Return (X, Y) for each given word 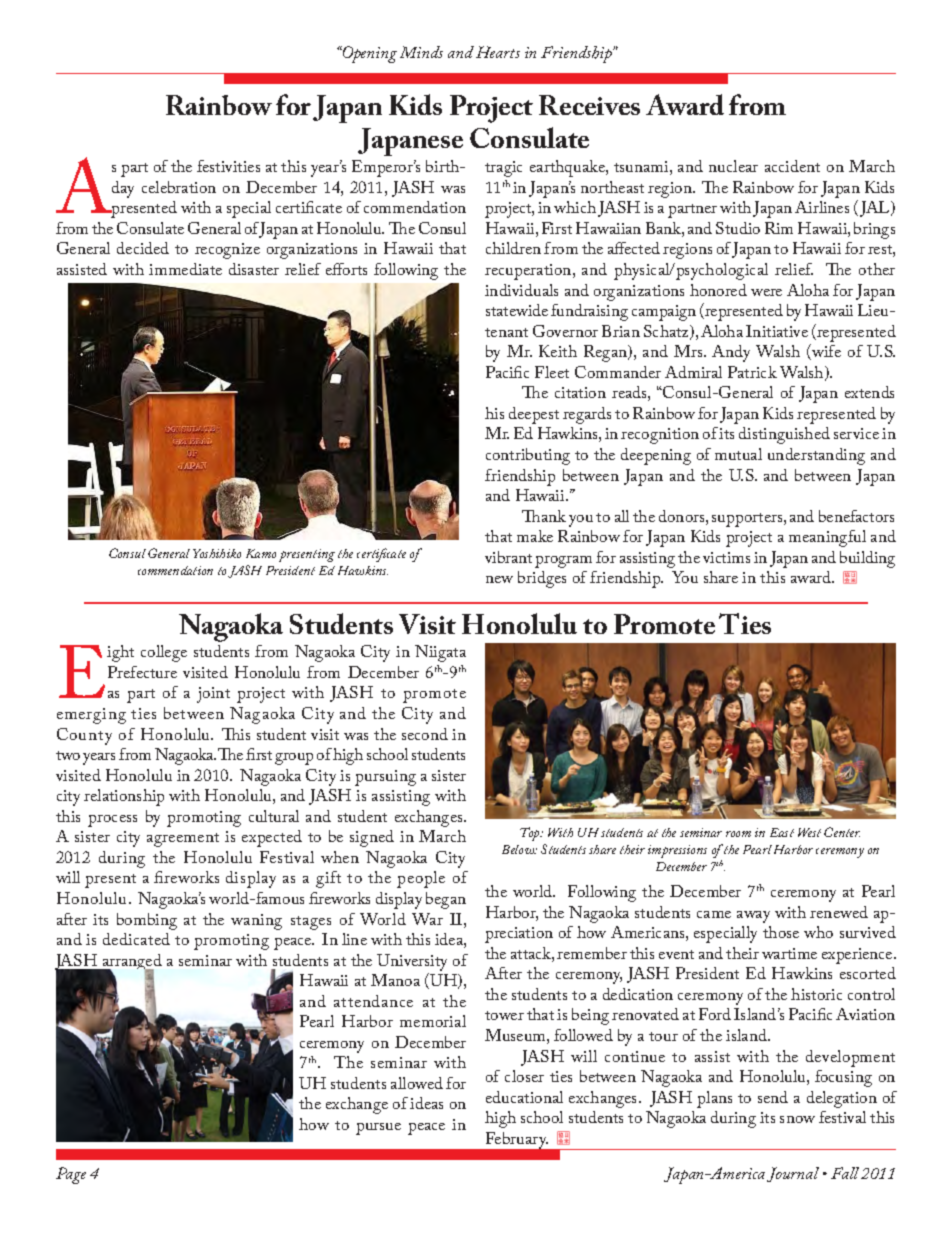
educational (524, 1097)
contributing (528, 456)
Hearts (498, 52)
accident (792, 166)
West (809, 832)
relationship (124, 797)
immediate (185, 269)
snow (797, 1119)
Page (71, 1175)
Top (531, 834)
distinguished (784, 435)
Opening (368, 54)
